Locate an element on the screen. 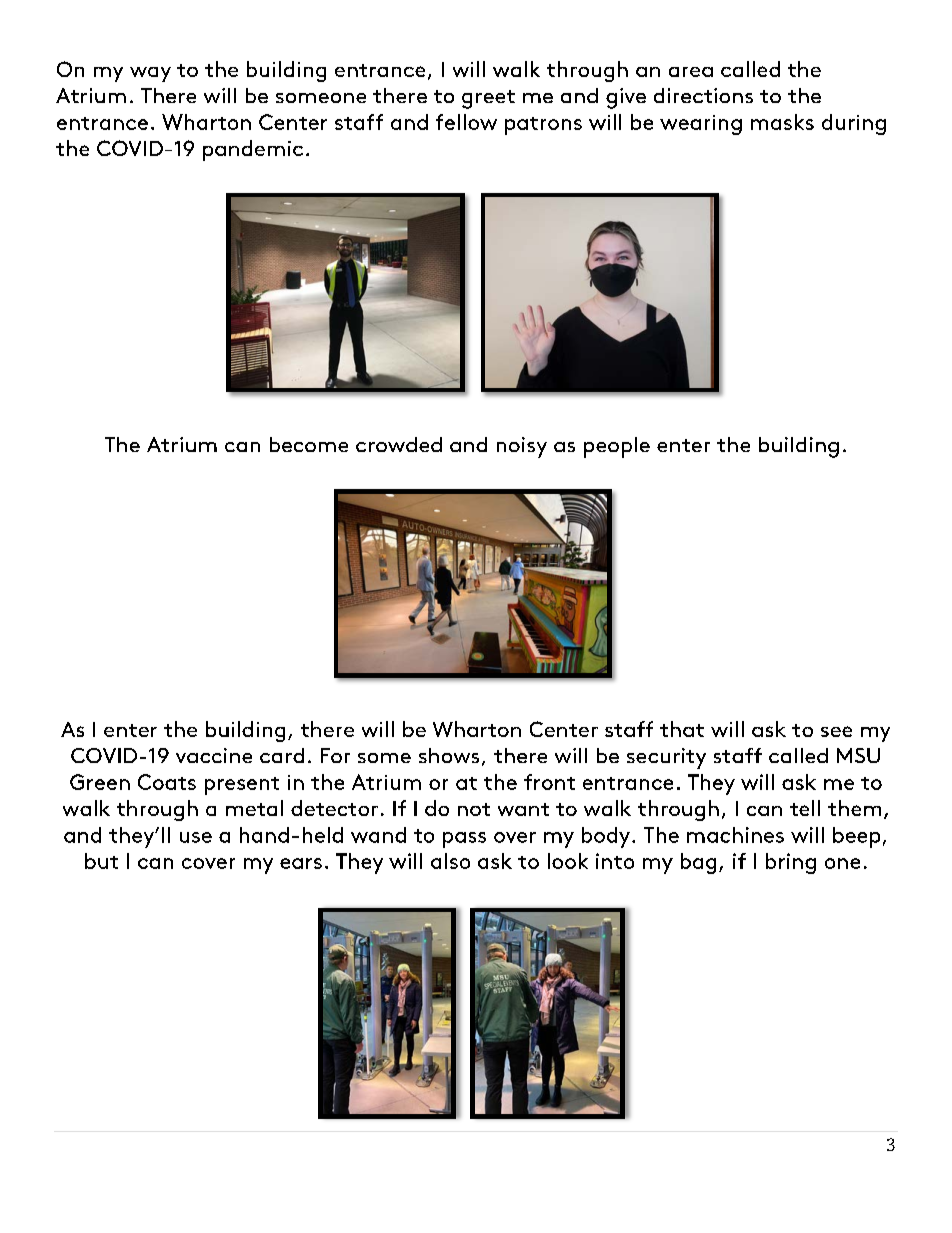 The height and width of the screenshot is (1233, 952). crowded is located at coordinates (399, 444).
